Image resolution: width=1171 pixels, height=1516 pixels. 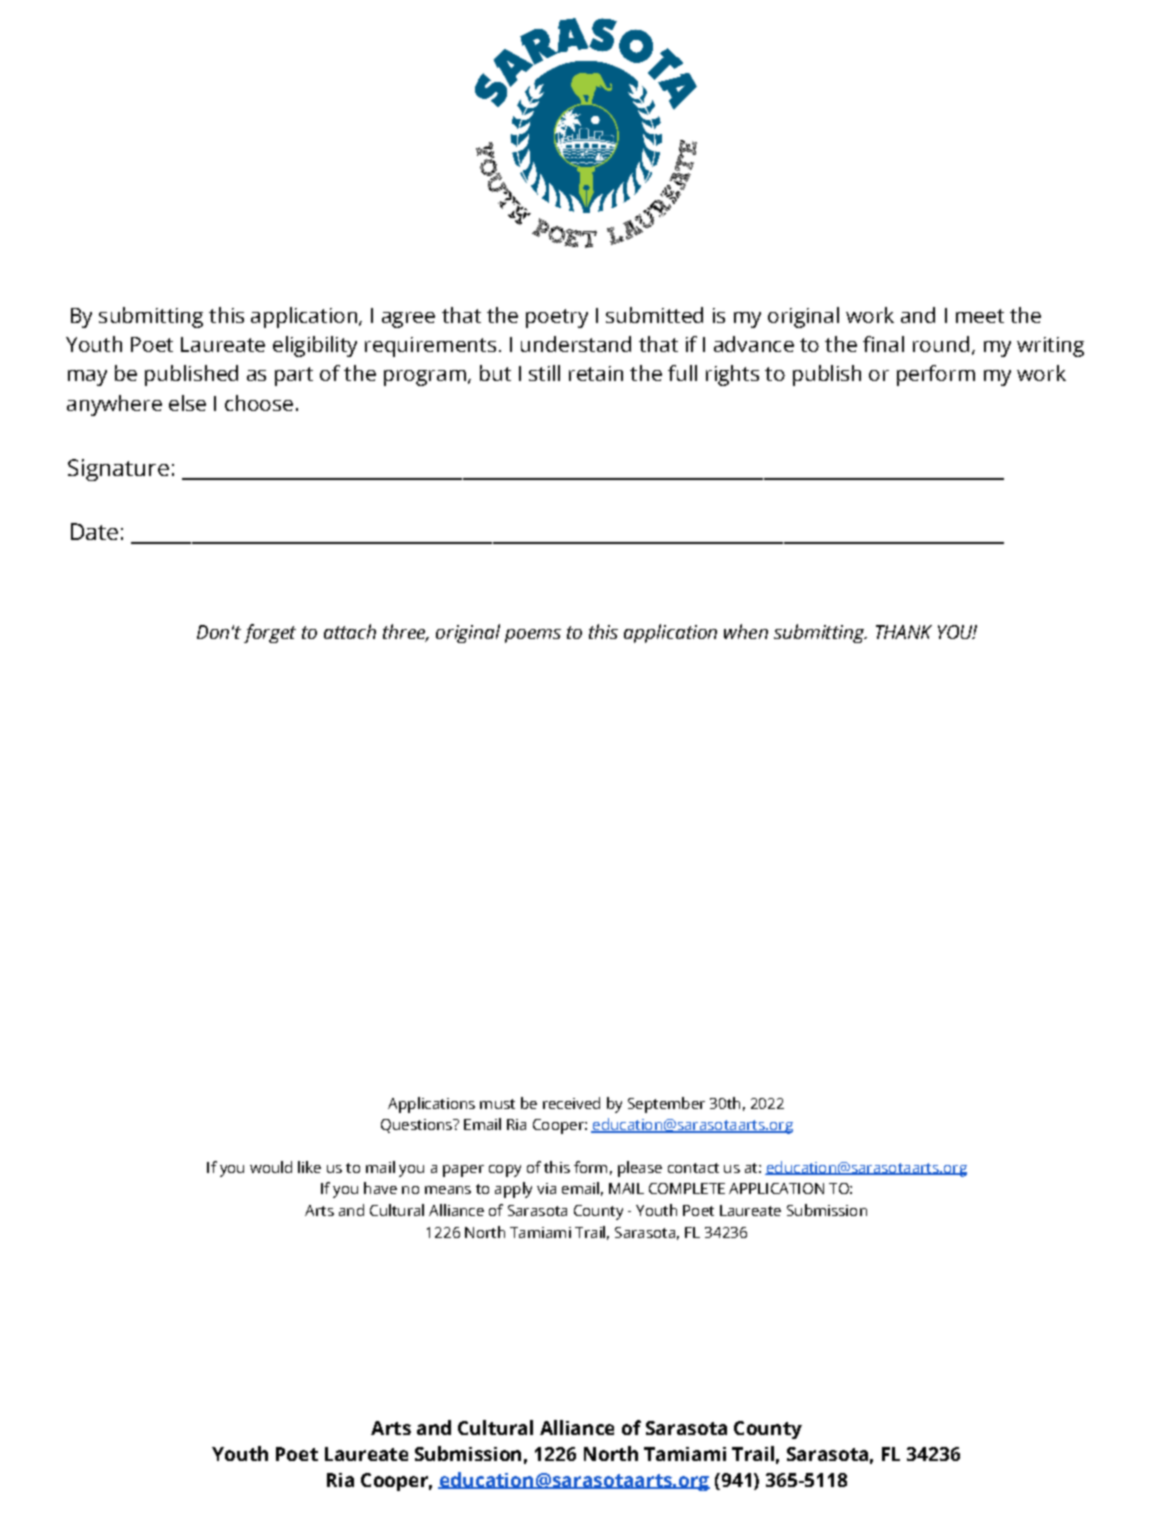 What do you see at coordinates (315, 346) in the image?
I see `eligibility` at bounding box center [315, 346].
